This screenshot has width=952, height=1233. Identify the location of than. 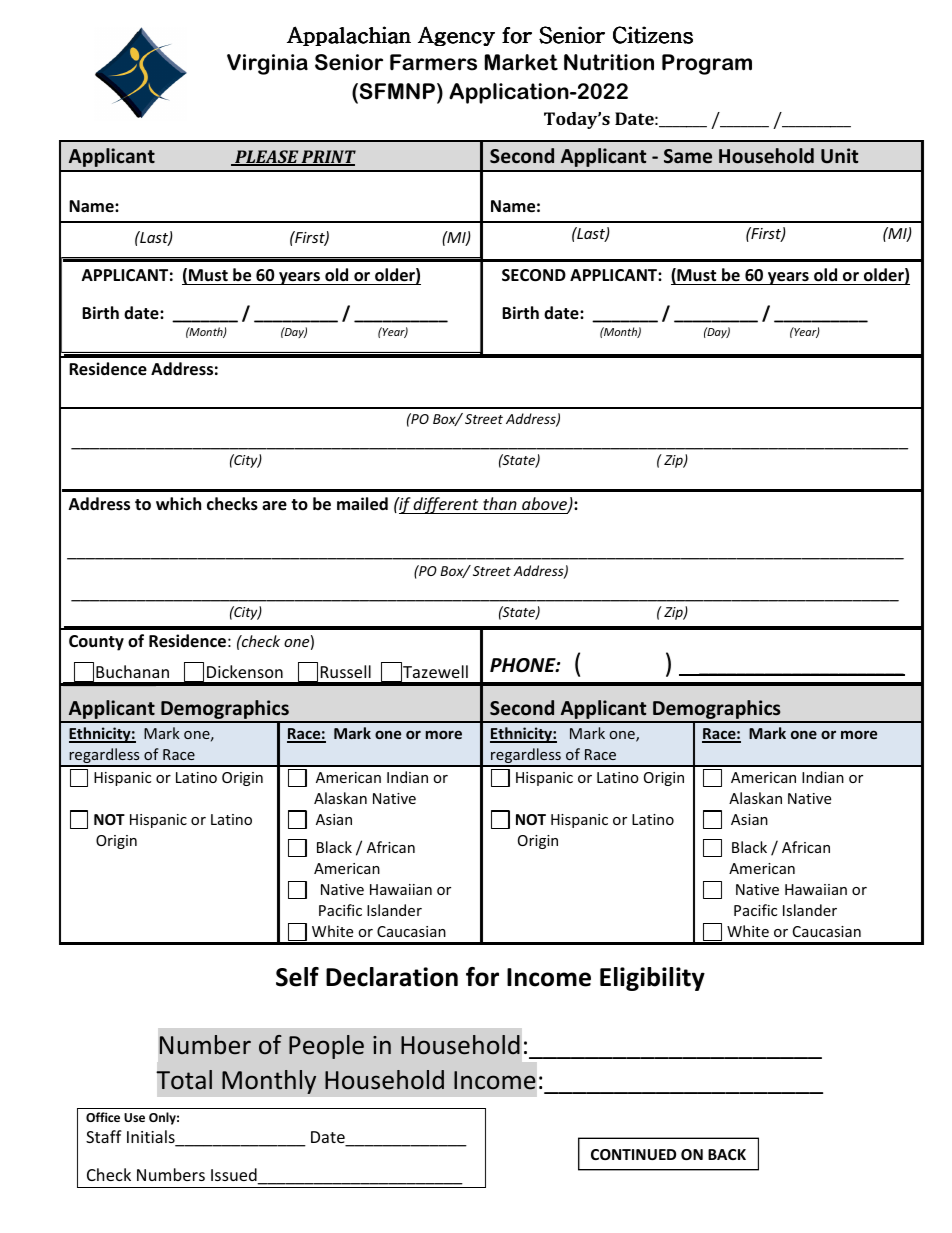
(500, 503).
